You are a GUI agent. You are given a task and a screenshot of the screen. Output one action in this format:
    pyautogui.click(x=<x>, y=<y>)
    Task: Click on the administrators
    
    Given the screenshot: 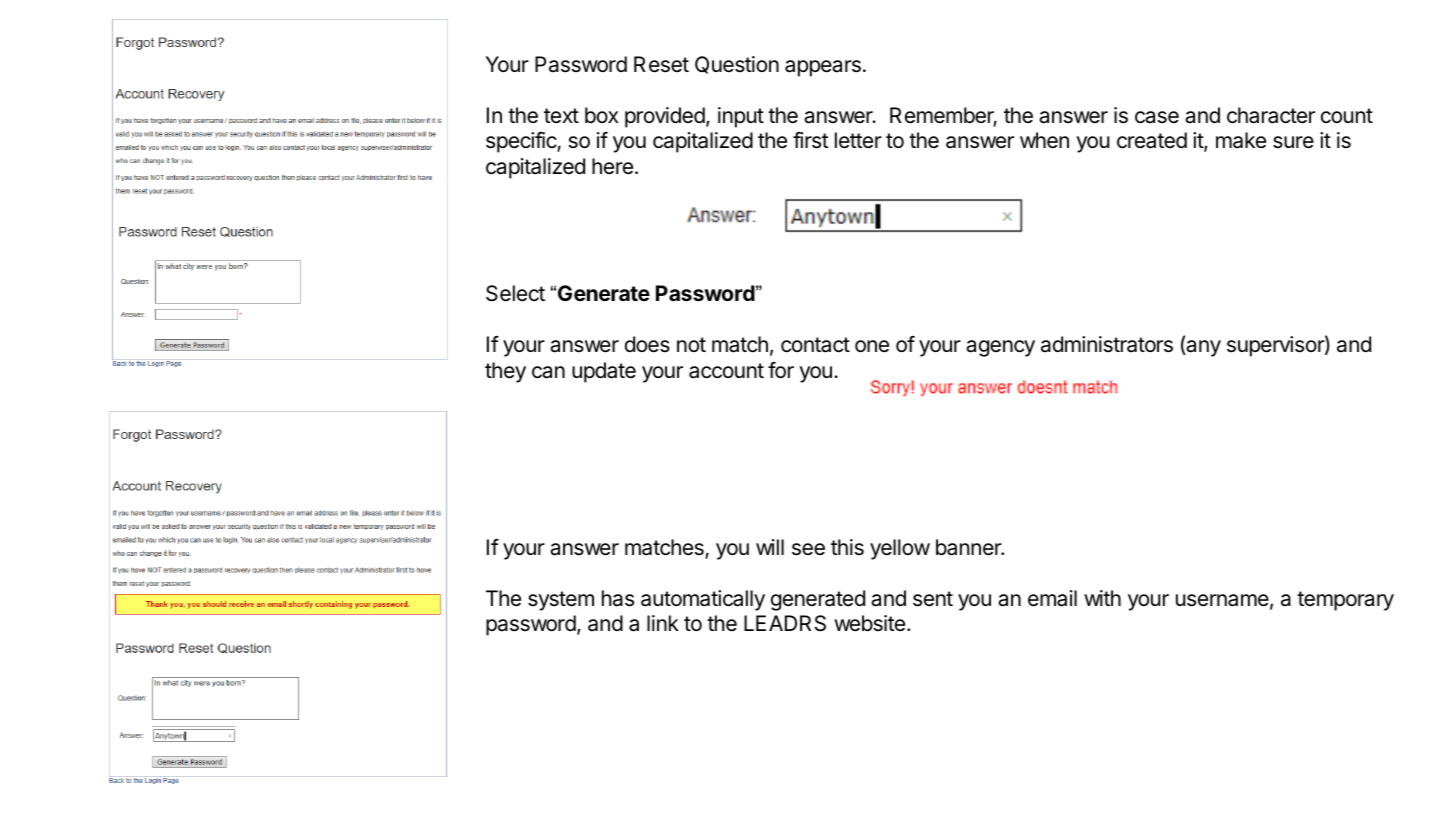 What is the action you would take?
    pyautogui.click(x=1107, y=344)
